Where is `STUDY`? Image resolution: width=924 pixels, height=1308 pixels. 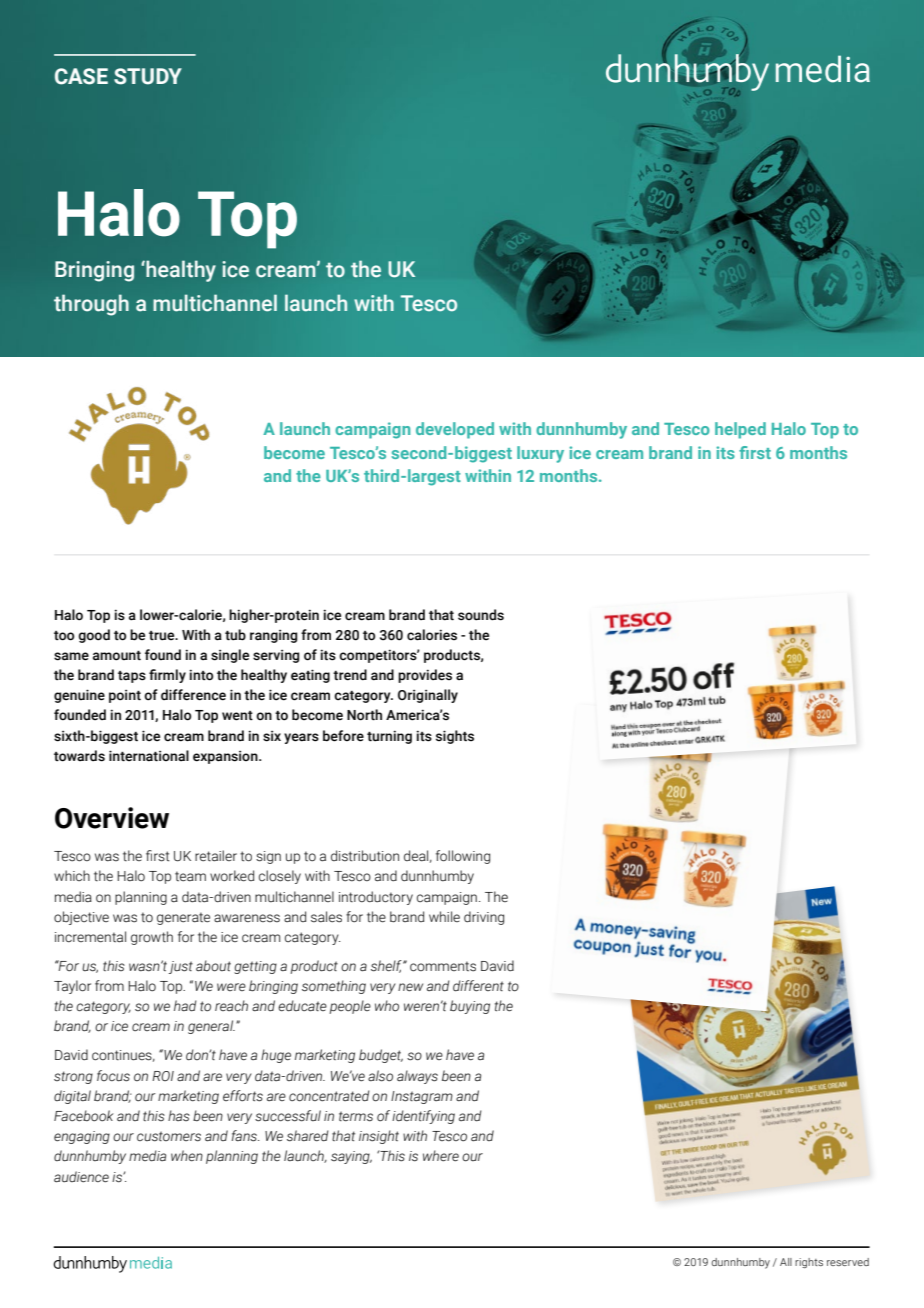 STUDY is located at coordinates (148, 76).
